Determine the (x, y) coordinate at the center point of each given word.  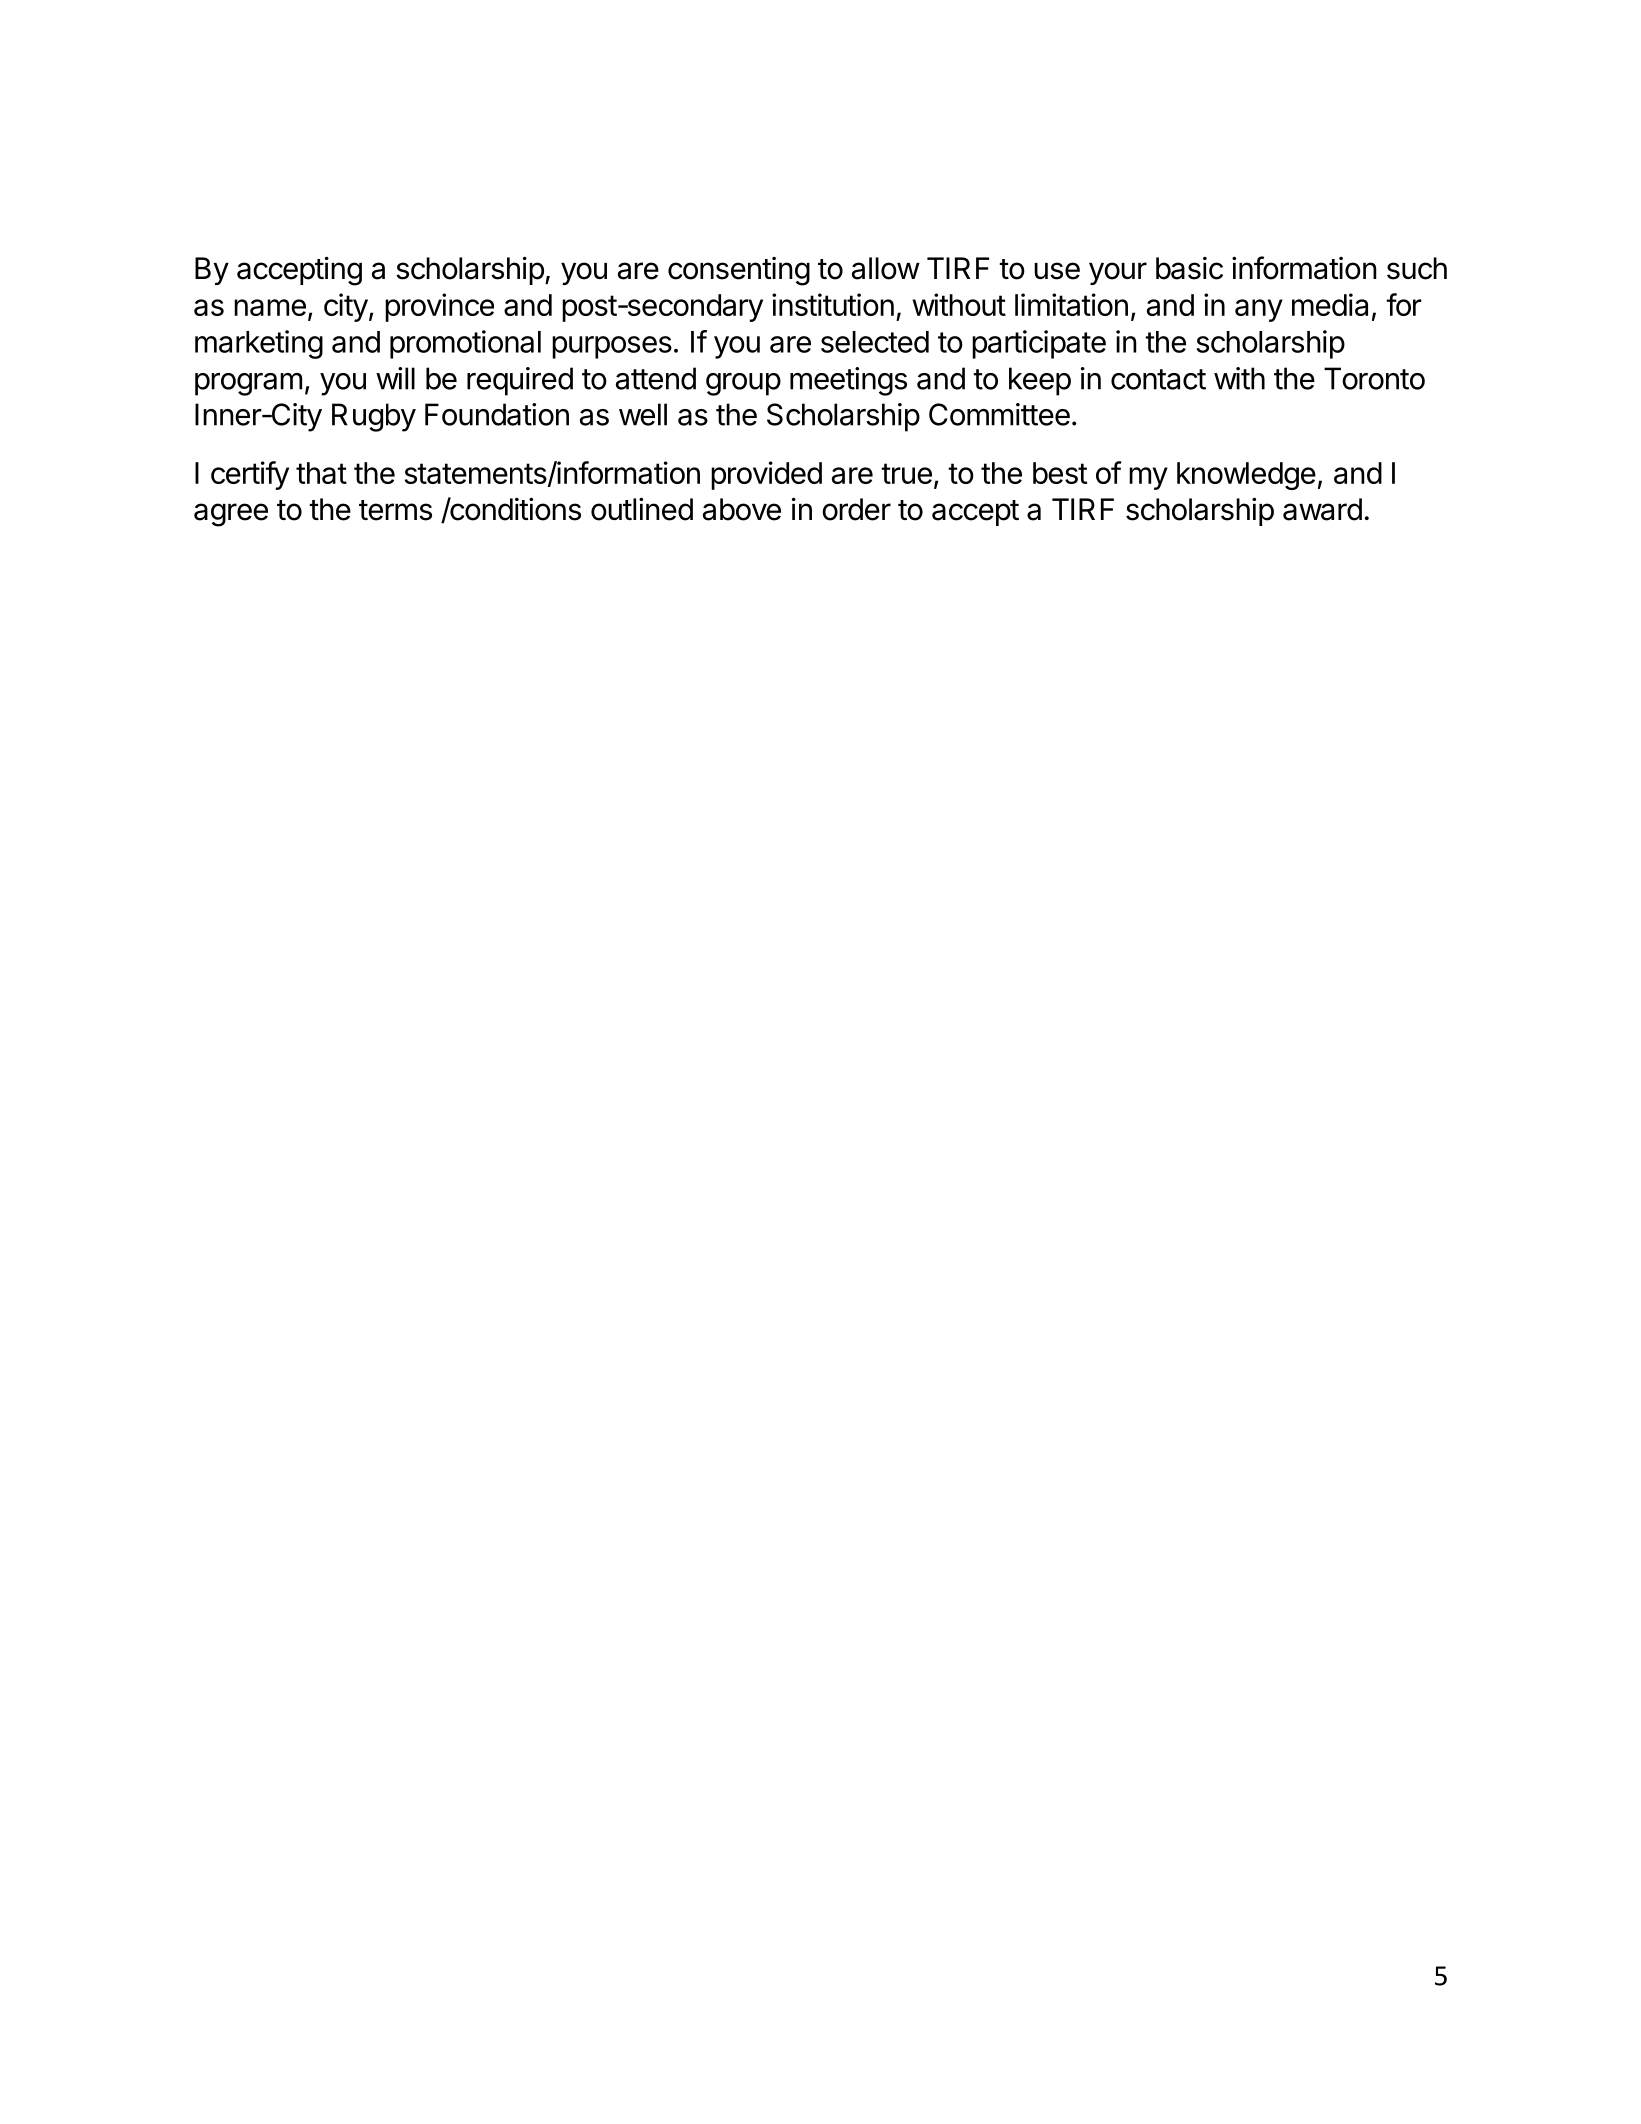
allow (886, 268)
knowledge (1246, 476)
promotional (465, 344)
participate (1039, 344)
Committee (999, 414)
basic (1189, 268)
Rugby (374, 417)
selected (875, 342)
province (439, 307)
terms (395, 510)
